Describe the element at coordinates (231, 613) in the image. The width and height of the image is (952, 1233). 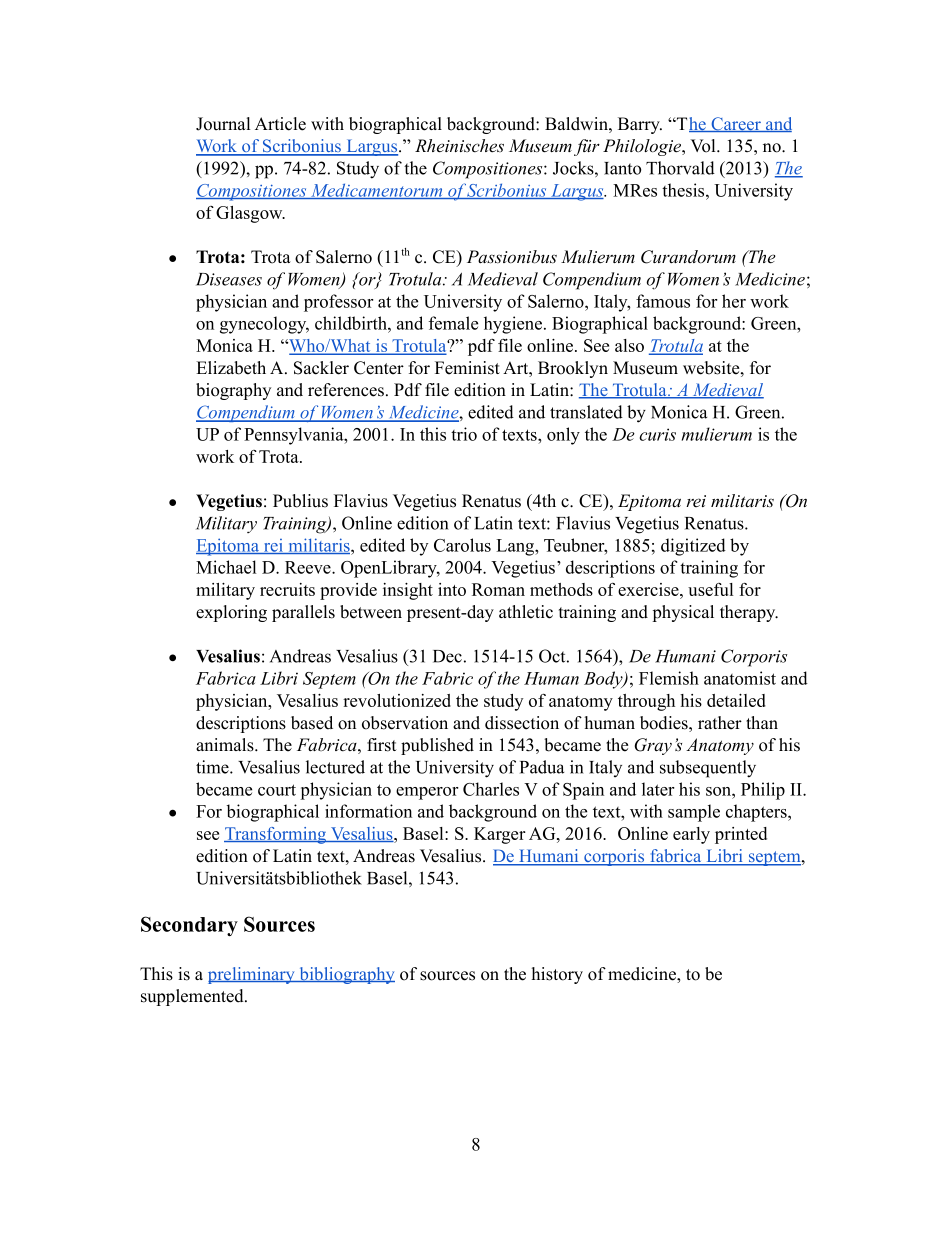
I see `exploring` at that location.
